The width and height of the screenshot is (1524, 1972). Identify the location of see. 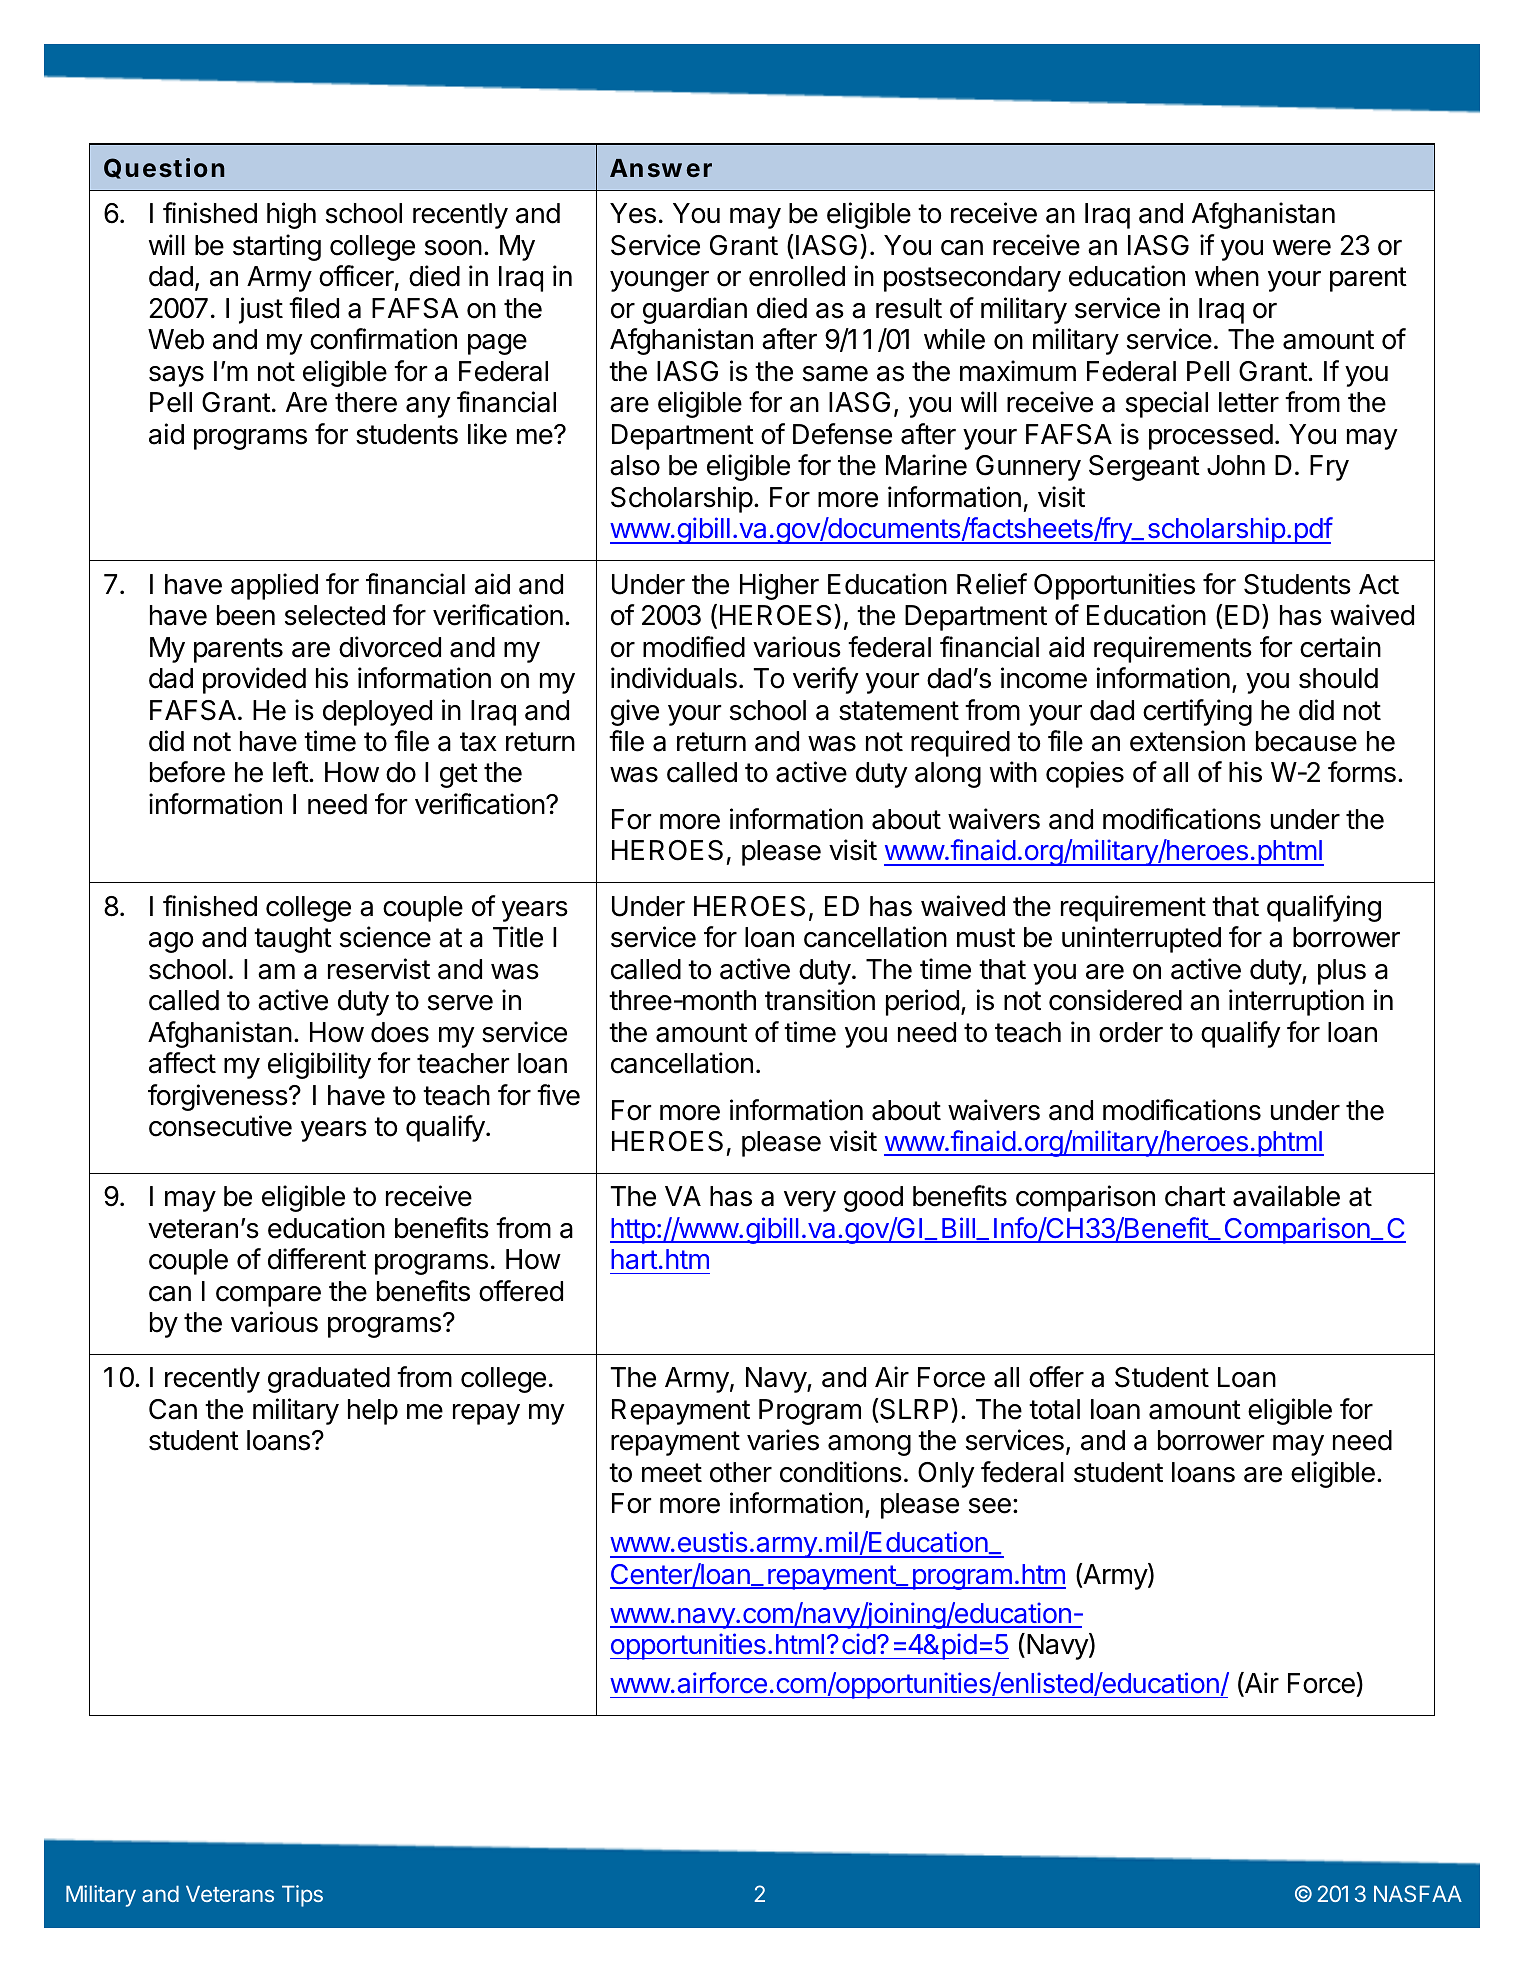
(990, 1506).
